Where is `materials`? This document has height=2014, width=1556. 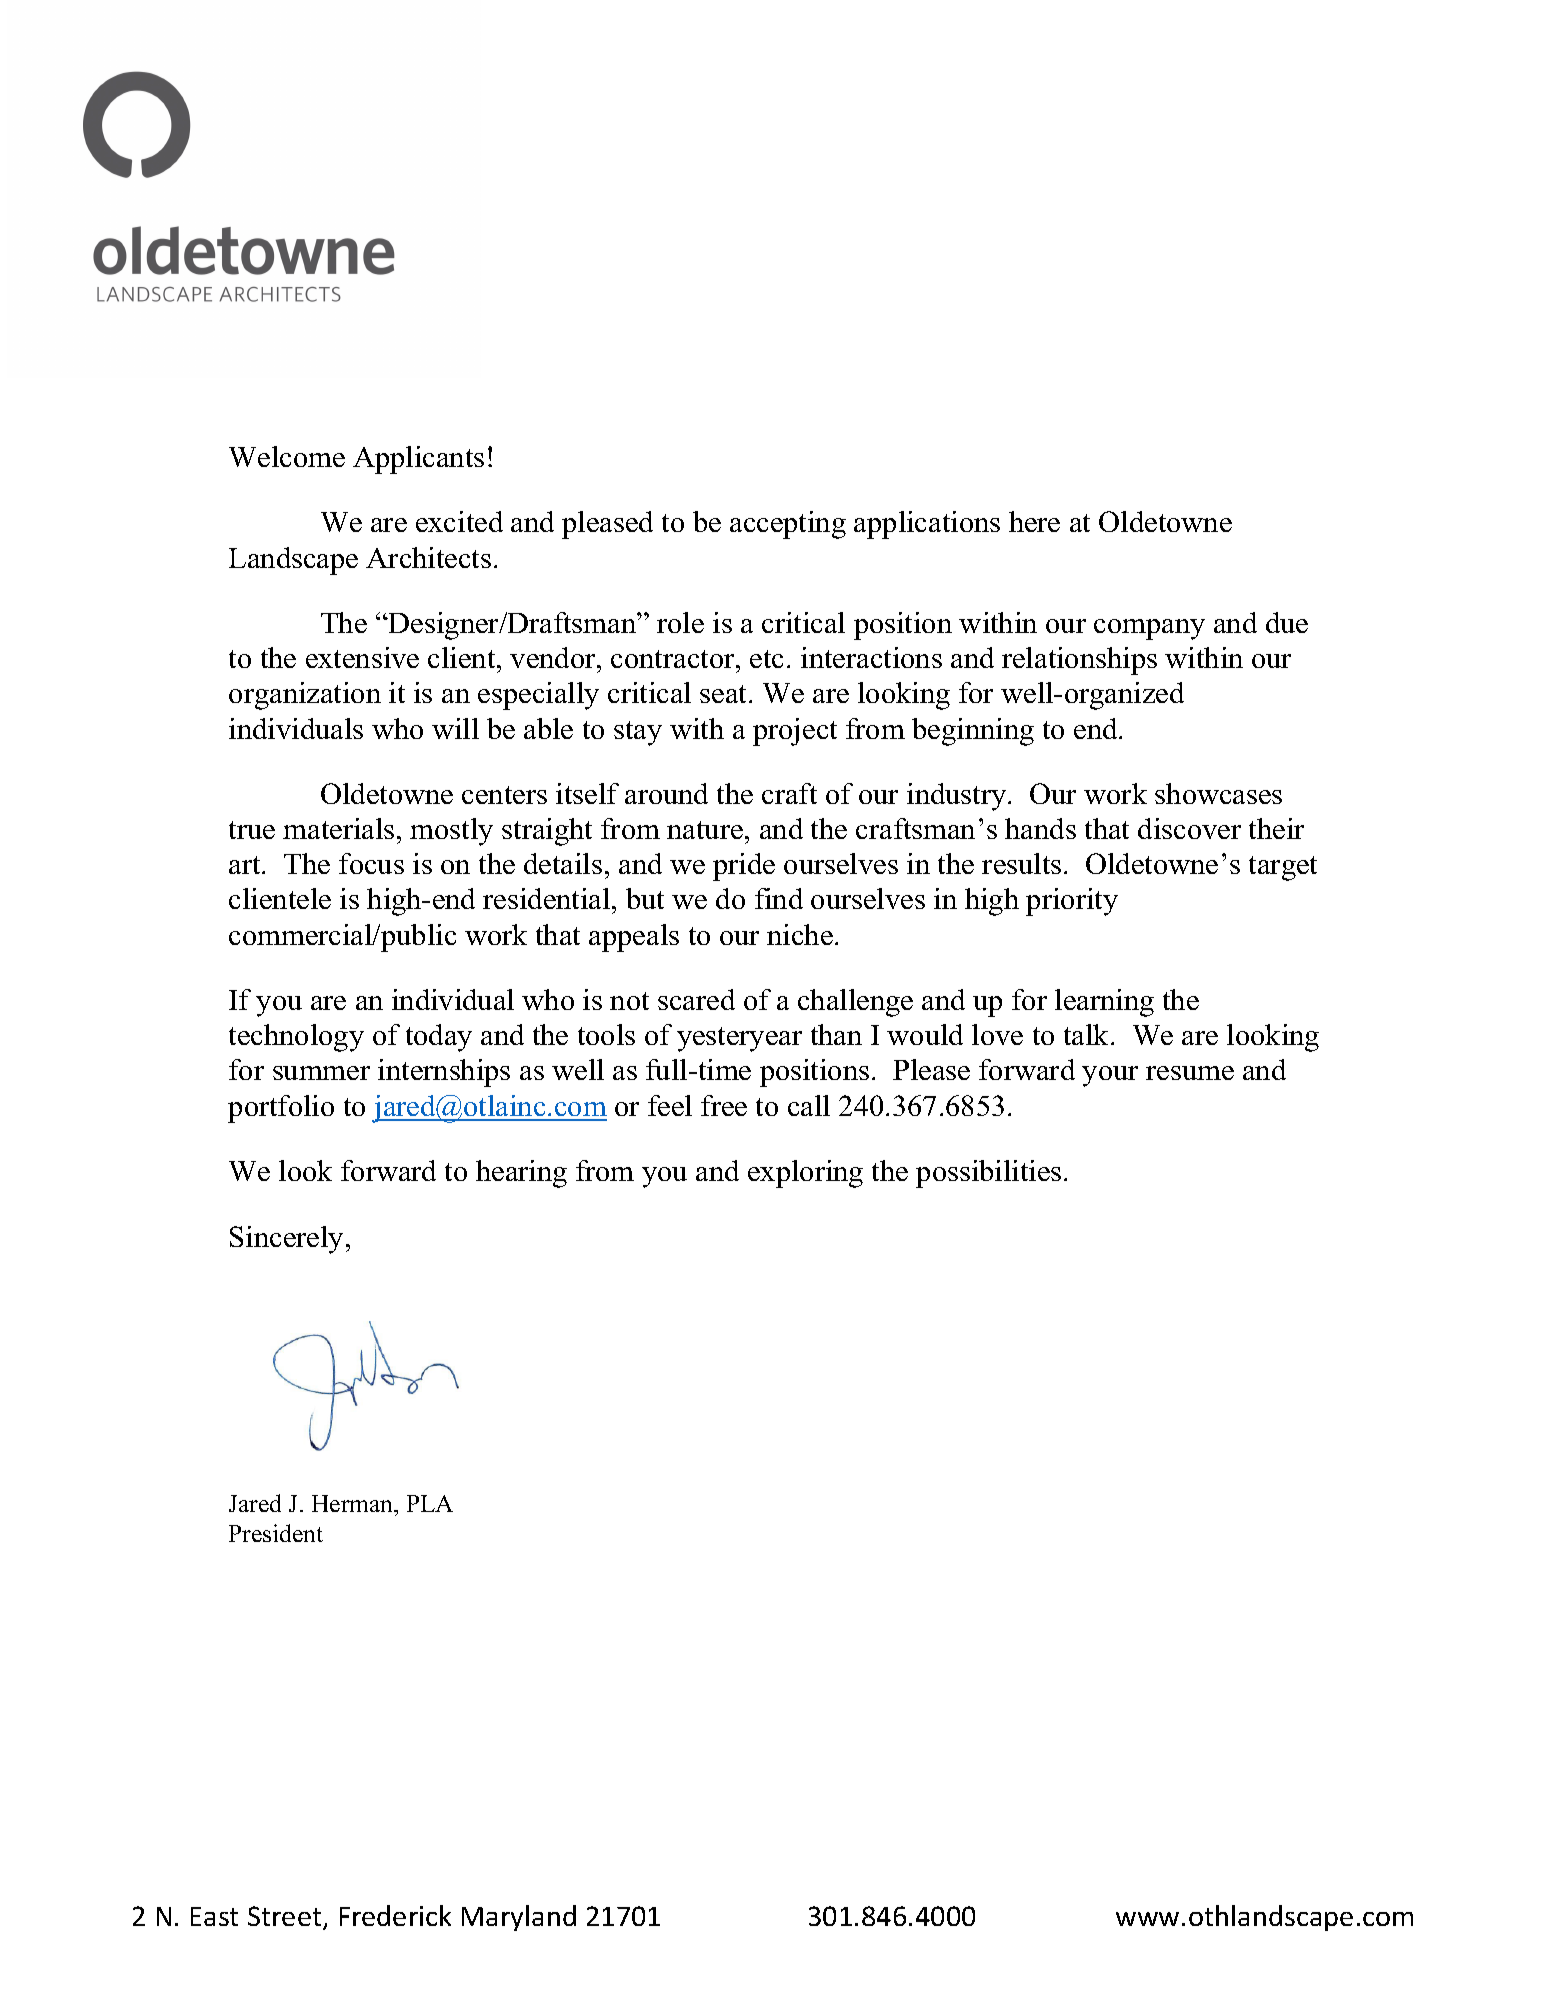 materials is located at coordinates (338, 828).
